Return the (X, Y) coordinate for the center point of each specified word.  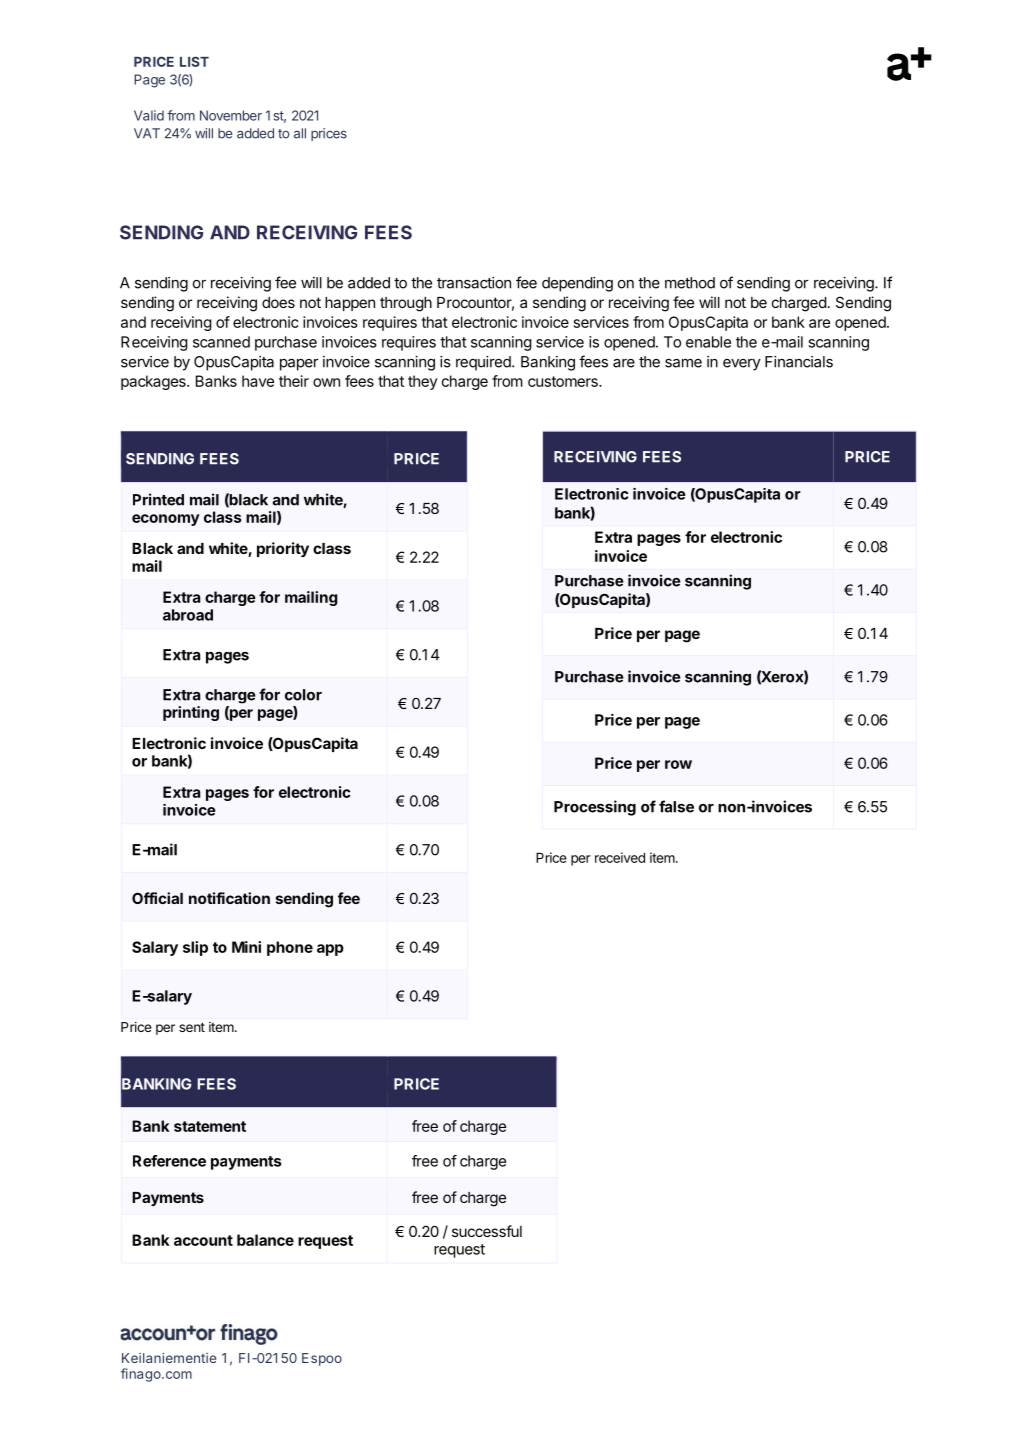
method (690, 283)
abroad (188, 615)
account (203, 1240)
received (620, 857)
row (678, 764)
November (231, 115)
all (300, 133)
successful (487, 1231)
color (303, 695)
